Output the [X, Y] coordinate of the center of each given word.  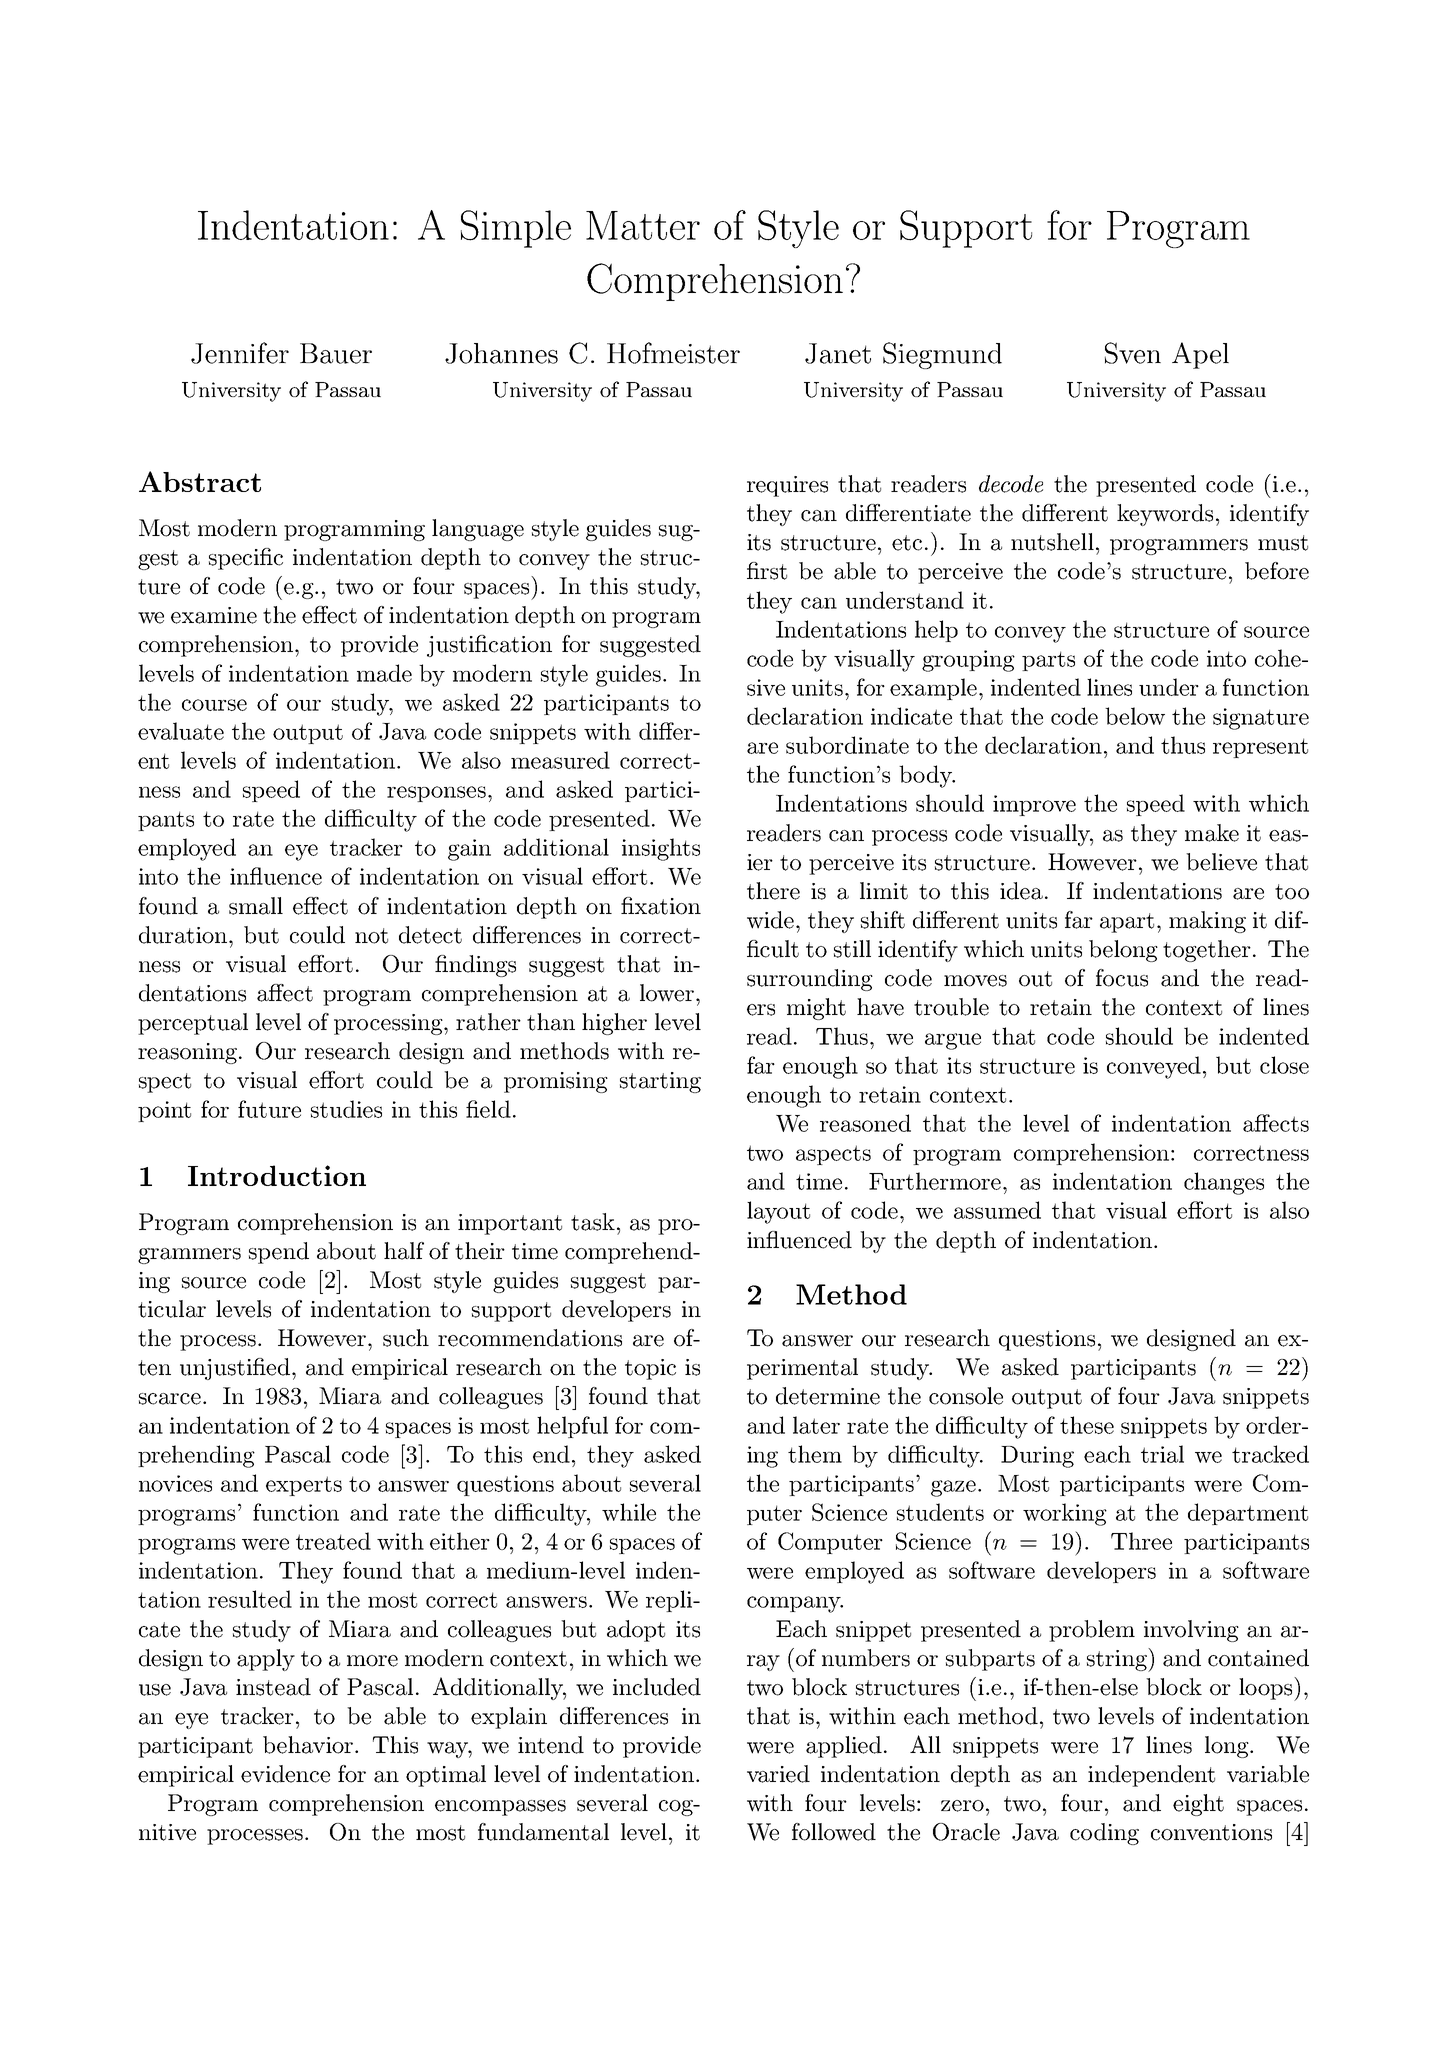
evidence [285, 1774]
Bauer [336, 353]
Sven [1133, 353]
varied [778, 1774]
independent [1151, 1776]
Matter [643, 225]
